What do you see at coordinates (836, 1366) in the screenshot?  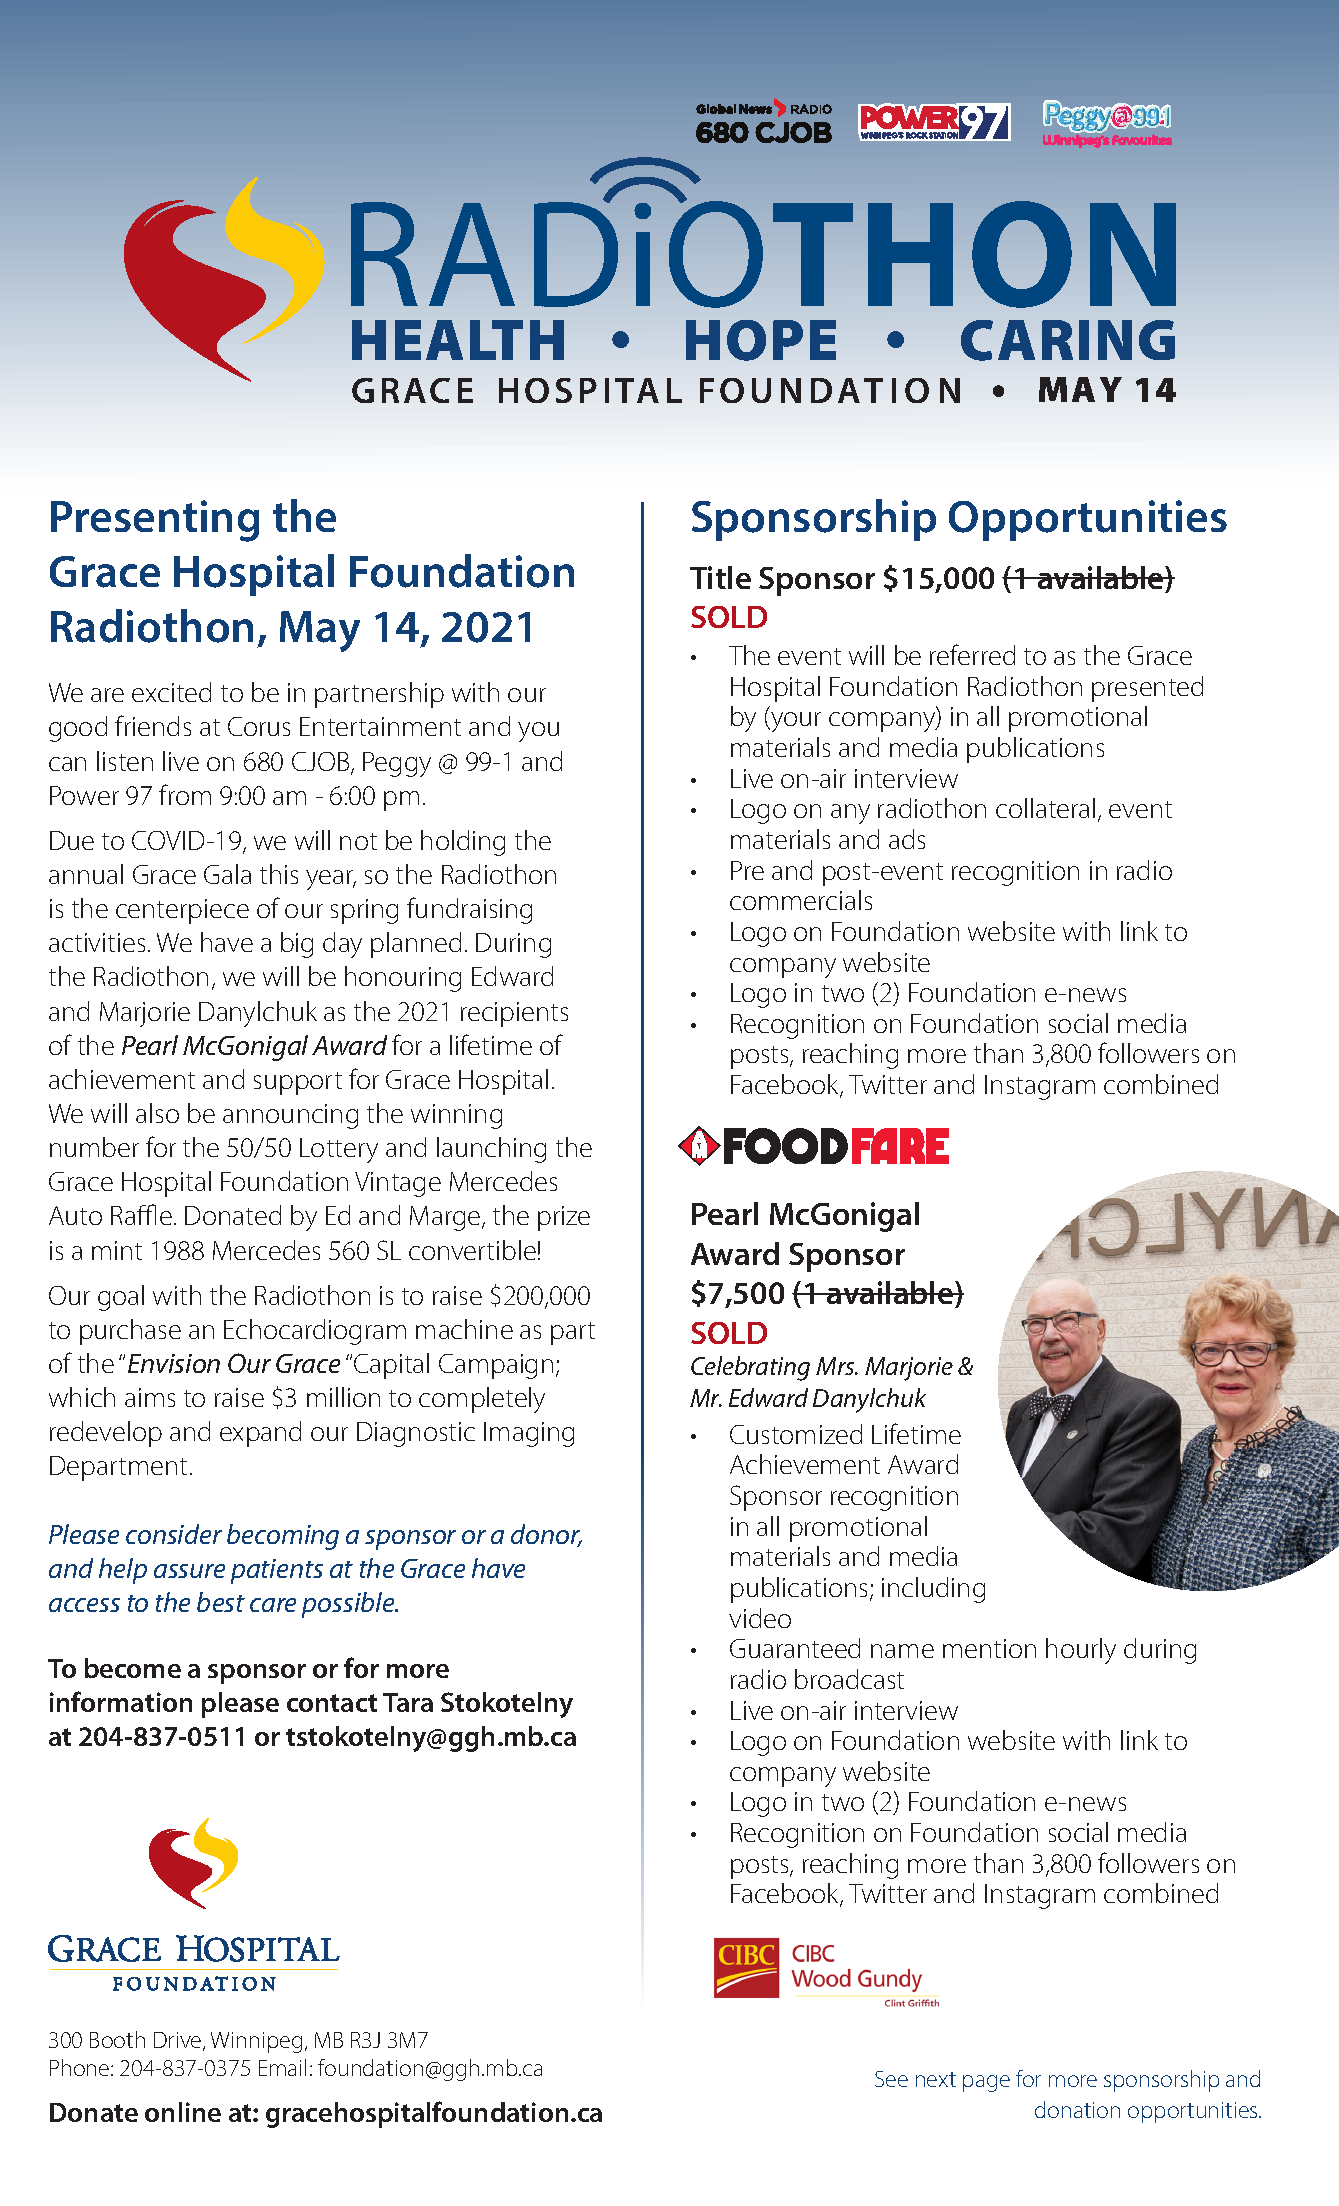 I see `Mrs` at bounding box center [836, 1366].
